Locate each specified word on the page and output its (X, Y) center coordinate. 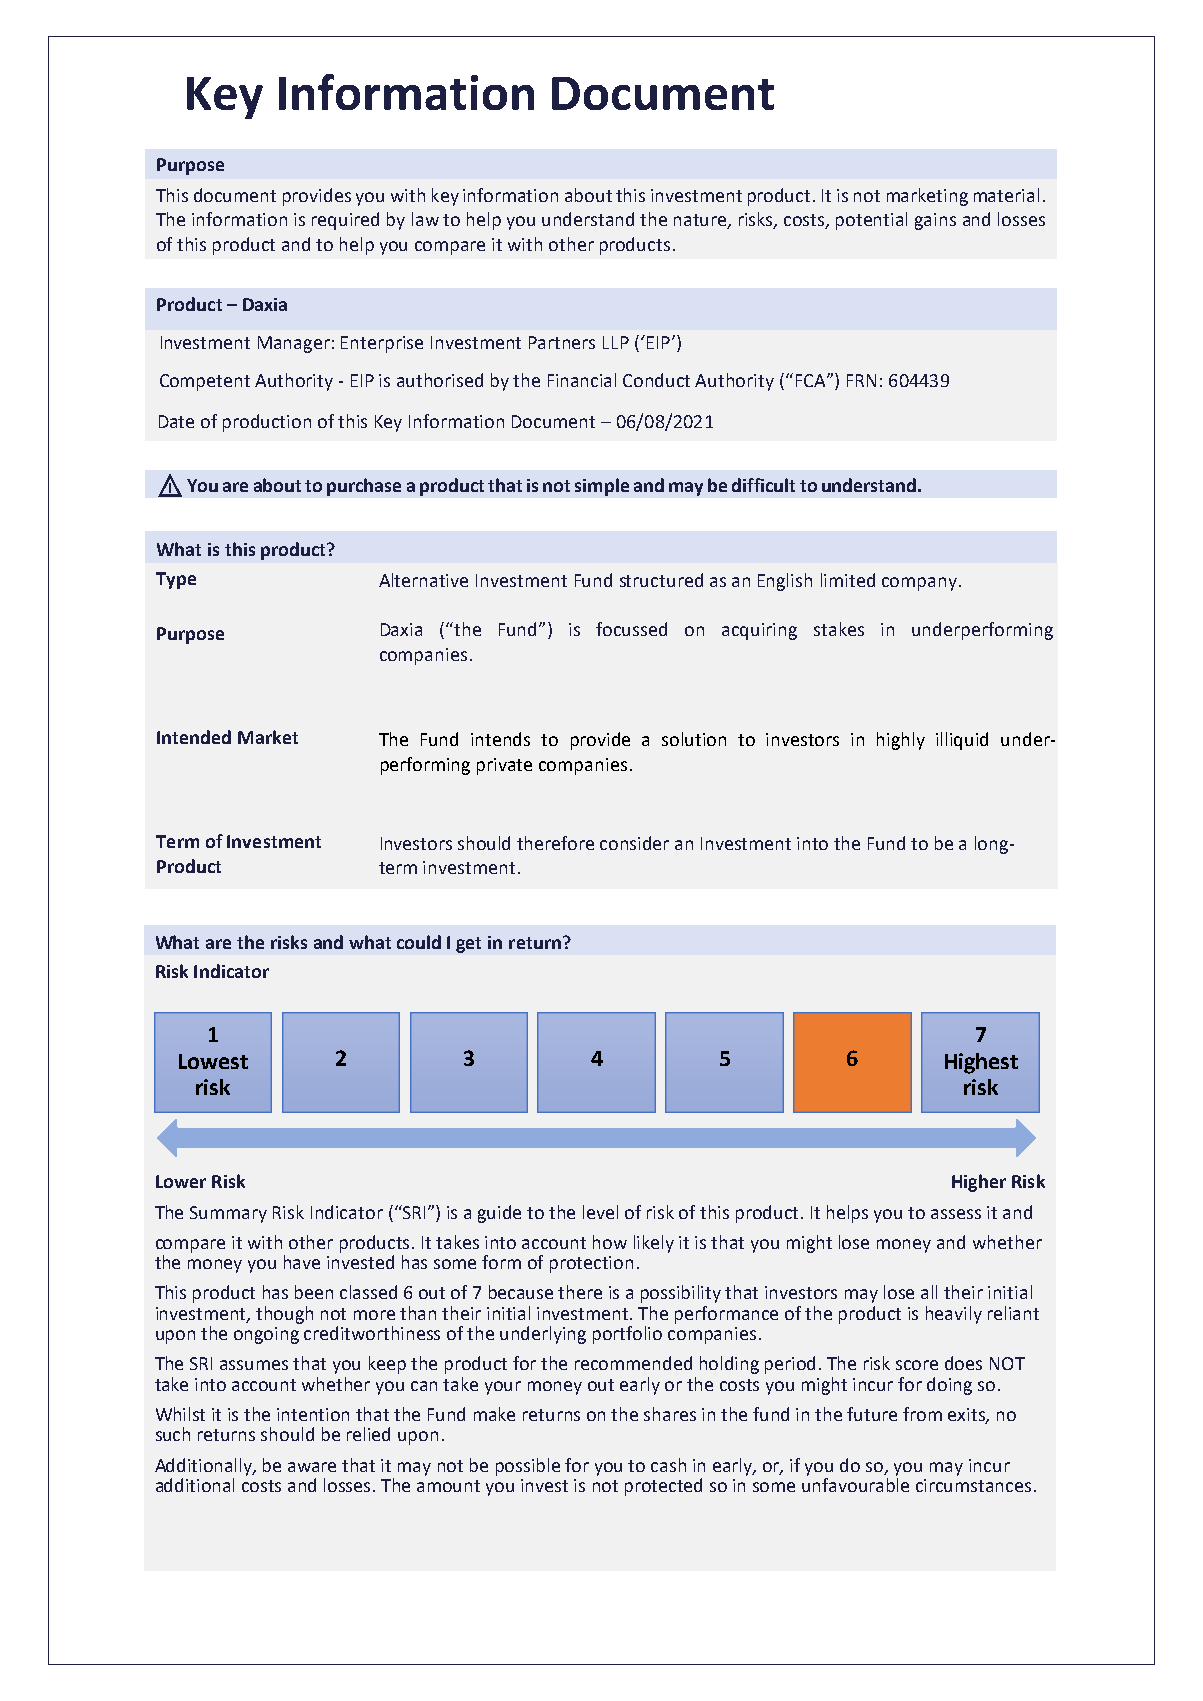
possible (528, 1467)
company (919, 584)
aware (312, 1467)
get (468, 945)
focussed (631, 629)
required (345, 221)
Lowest (213, 1061)
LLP (616, 342)
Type (176, 580)
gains (935, 221)
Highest (981, 1063)
